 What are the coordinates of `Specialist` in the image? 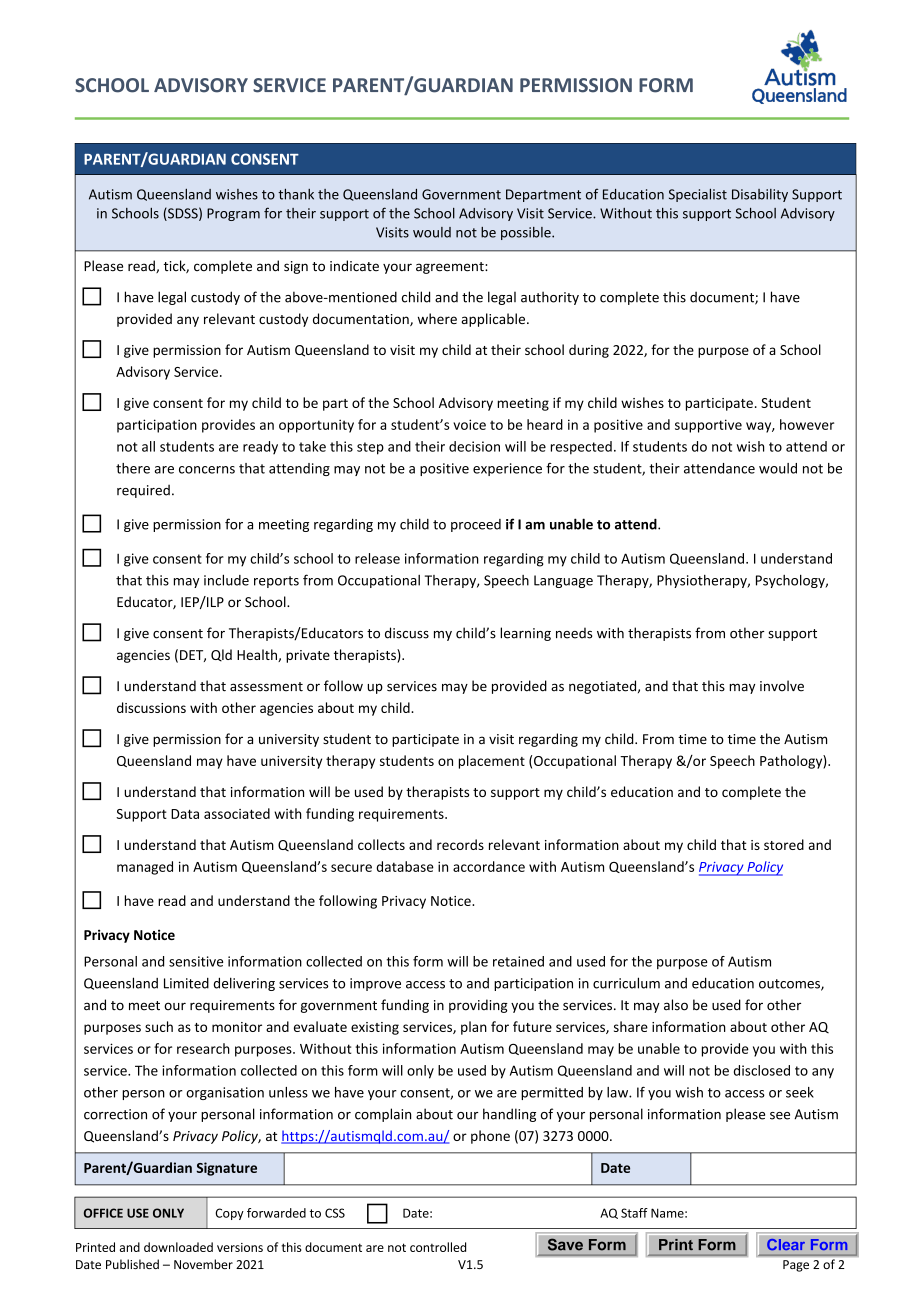 It's located at (698, 195).
